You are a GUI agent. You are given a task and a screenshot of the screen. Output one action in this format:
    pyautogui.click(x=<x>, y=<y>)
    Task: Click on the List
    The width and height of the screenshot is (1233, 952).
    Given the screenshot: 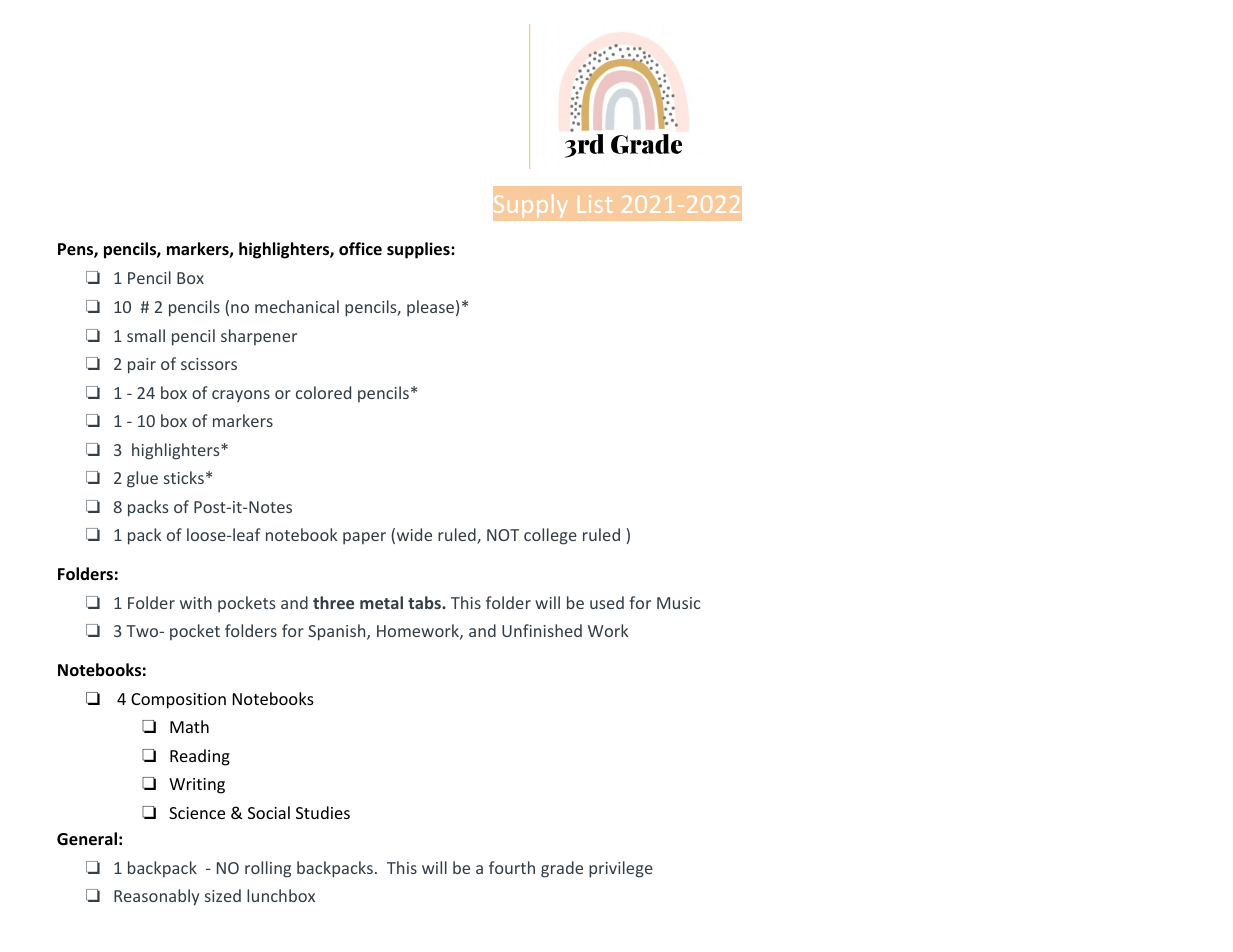 What is the action you would take?
    pyautogui.click(x=595, y=204)
